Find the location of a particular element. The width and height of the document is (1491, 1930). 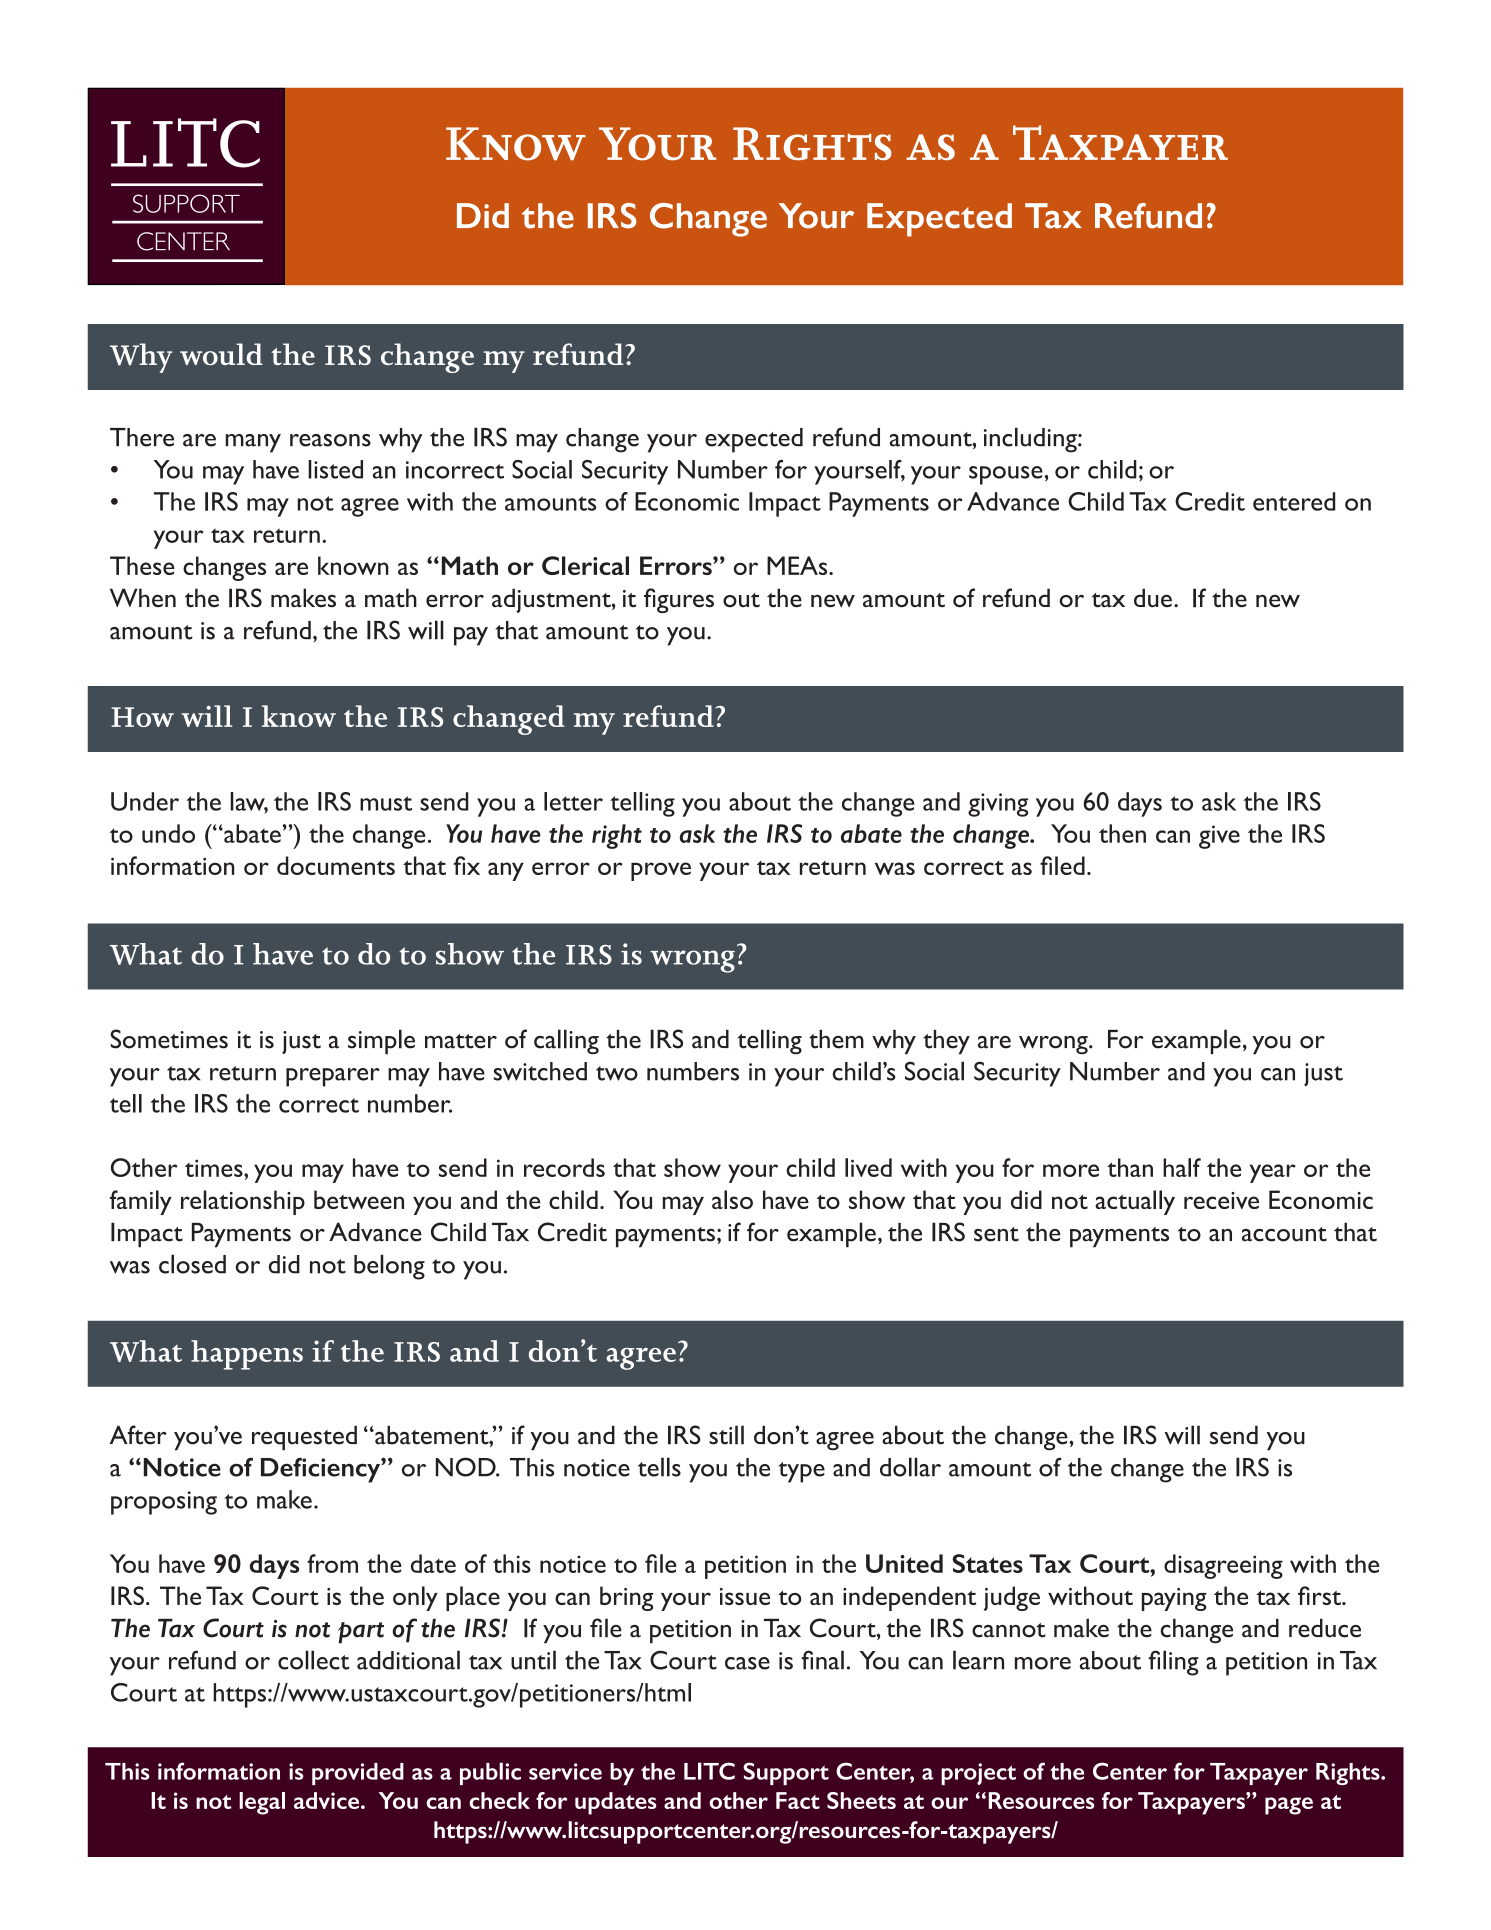

legal is located at coordinates (262, 1803).
